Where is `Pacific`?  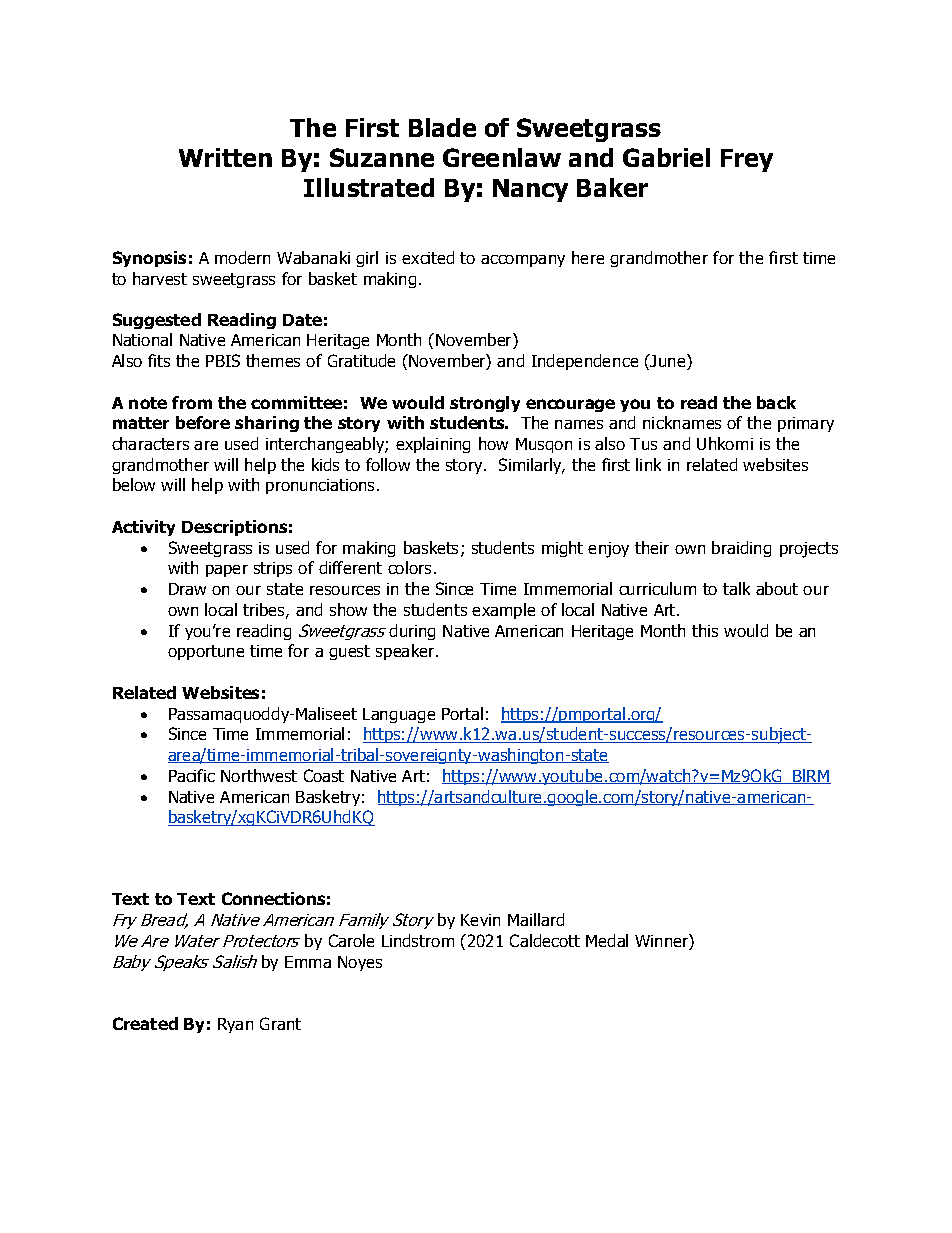
Pacific is located at coordinates (192, 775).
